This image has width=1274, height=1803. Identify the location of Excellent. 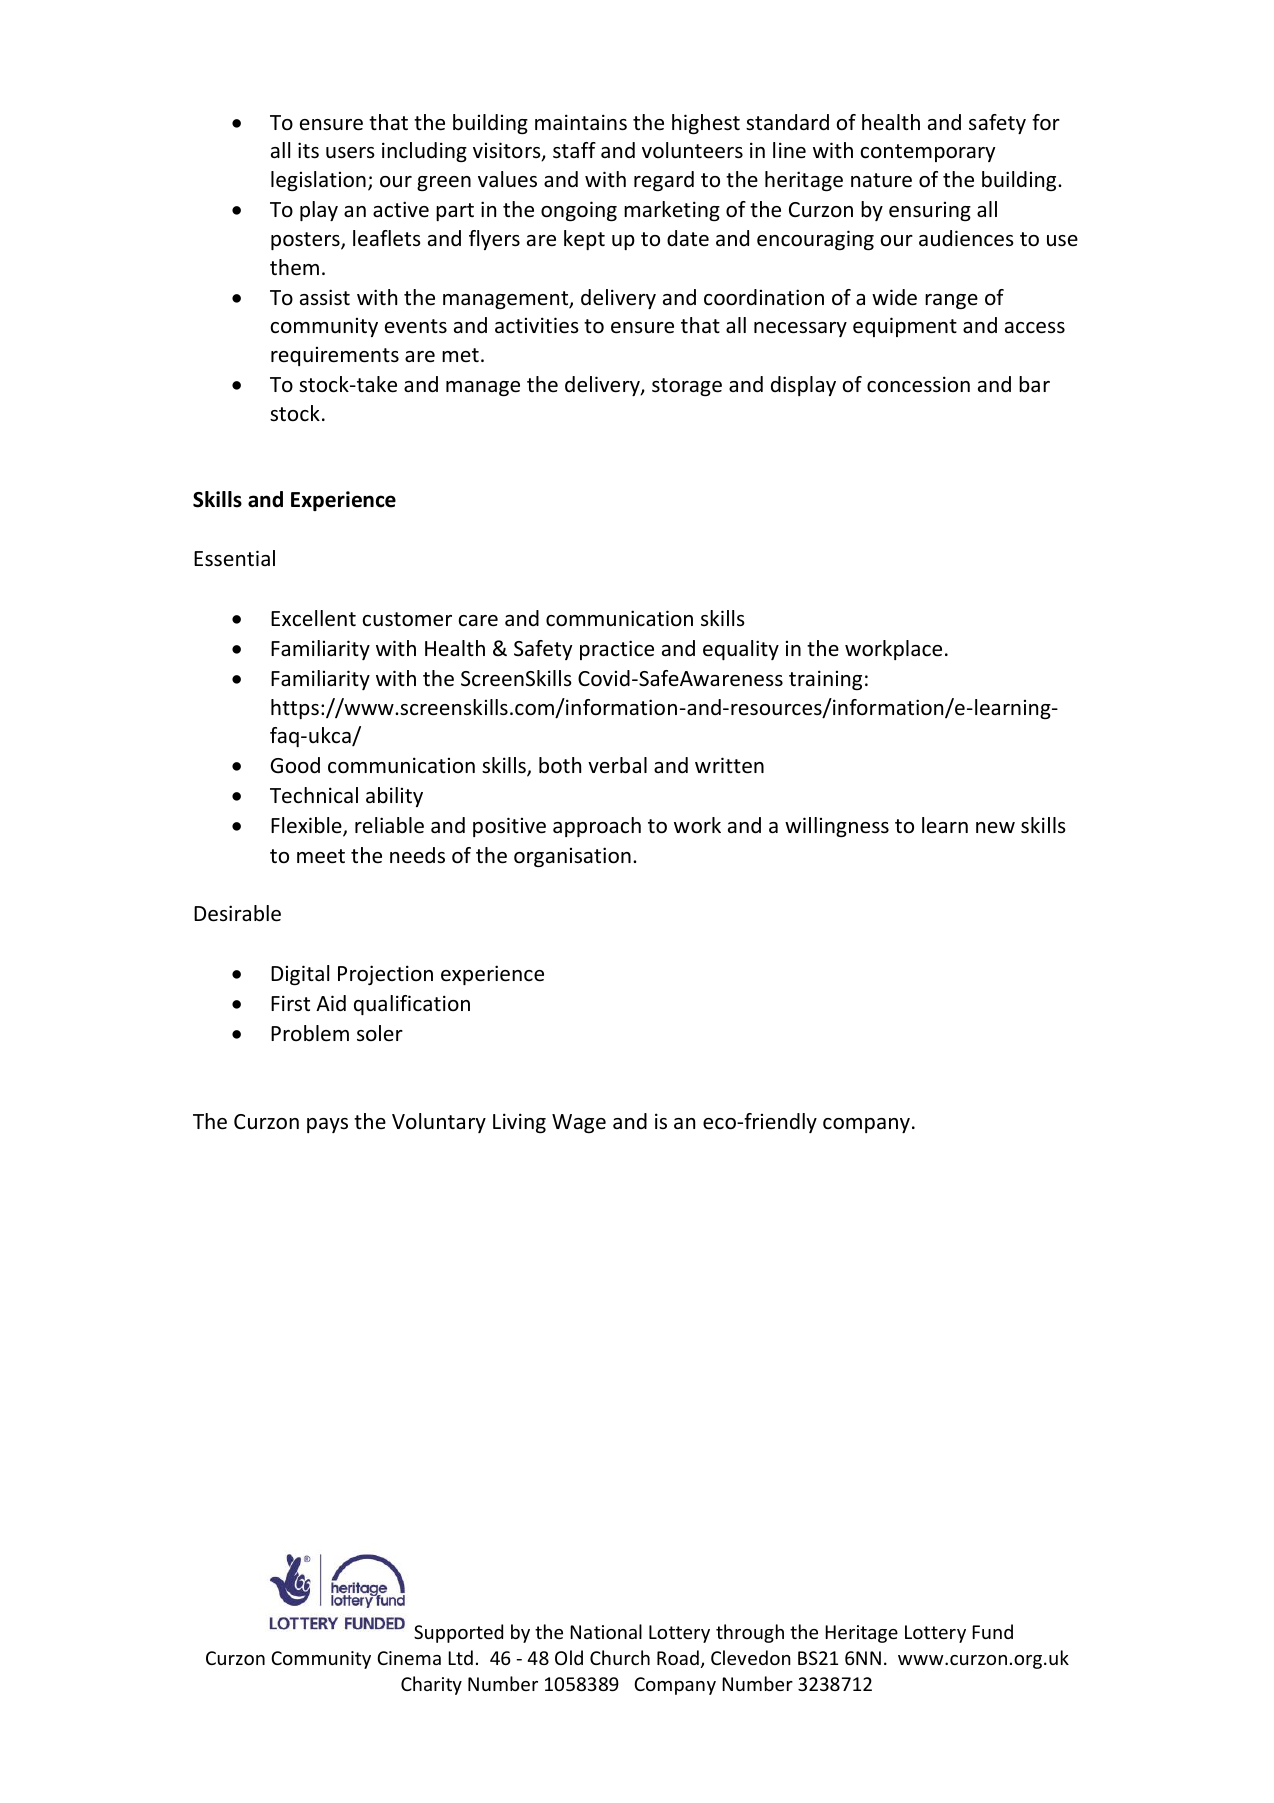
(313, 618).
